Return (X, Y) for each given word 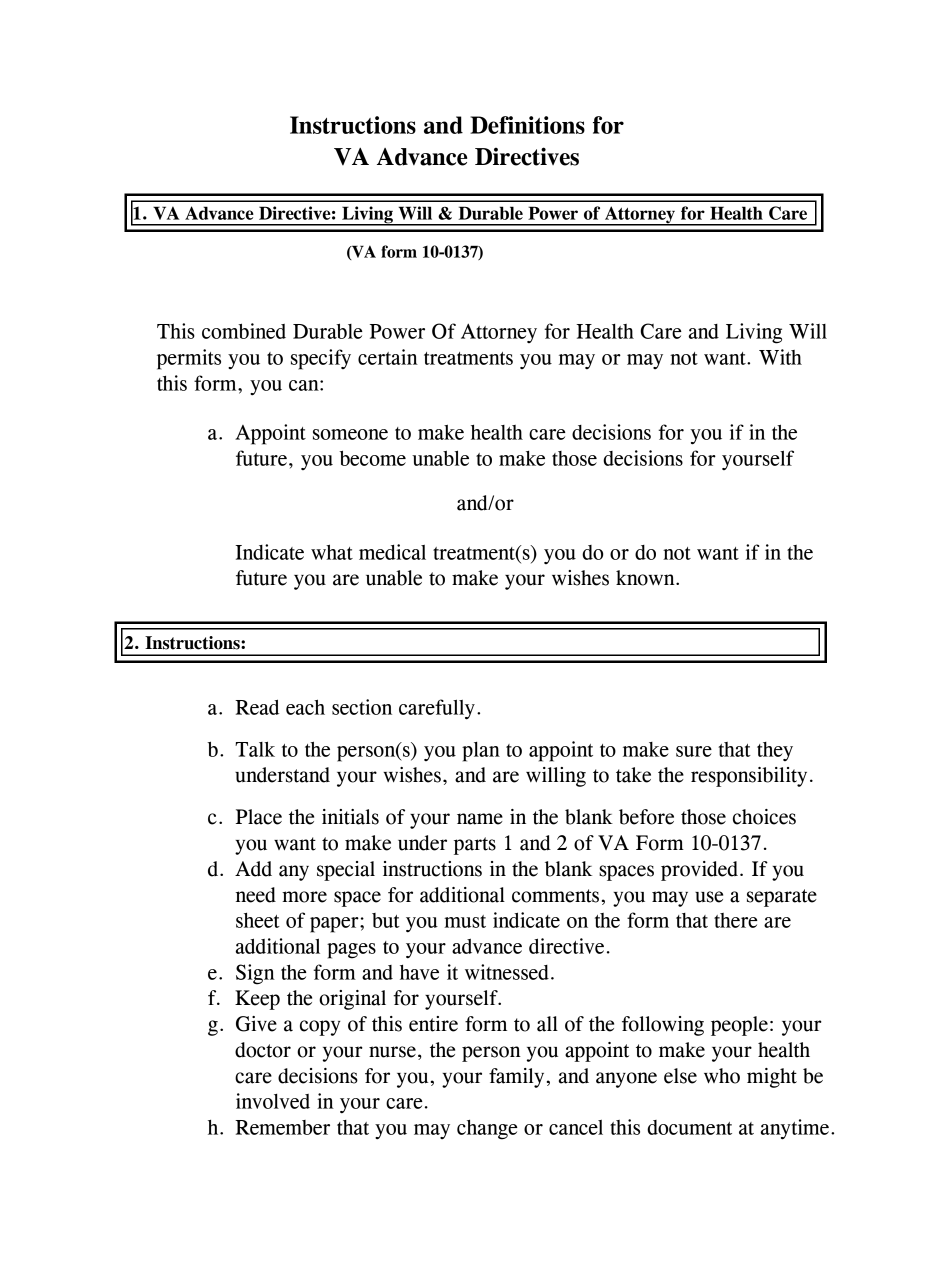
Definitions (527, 125)
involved (273, 1101)
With (780, 357)
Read (257, 707)
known (646, 578)
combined (244, 331)
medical (392, 552)
